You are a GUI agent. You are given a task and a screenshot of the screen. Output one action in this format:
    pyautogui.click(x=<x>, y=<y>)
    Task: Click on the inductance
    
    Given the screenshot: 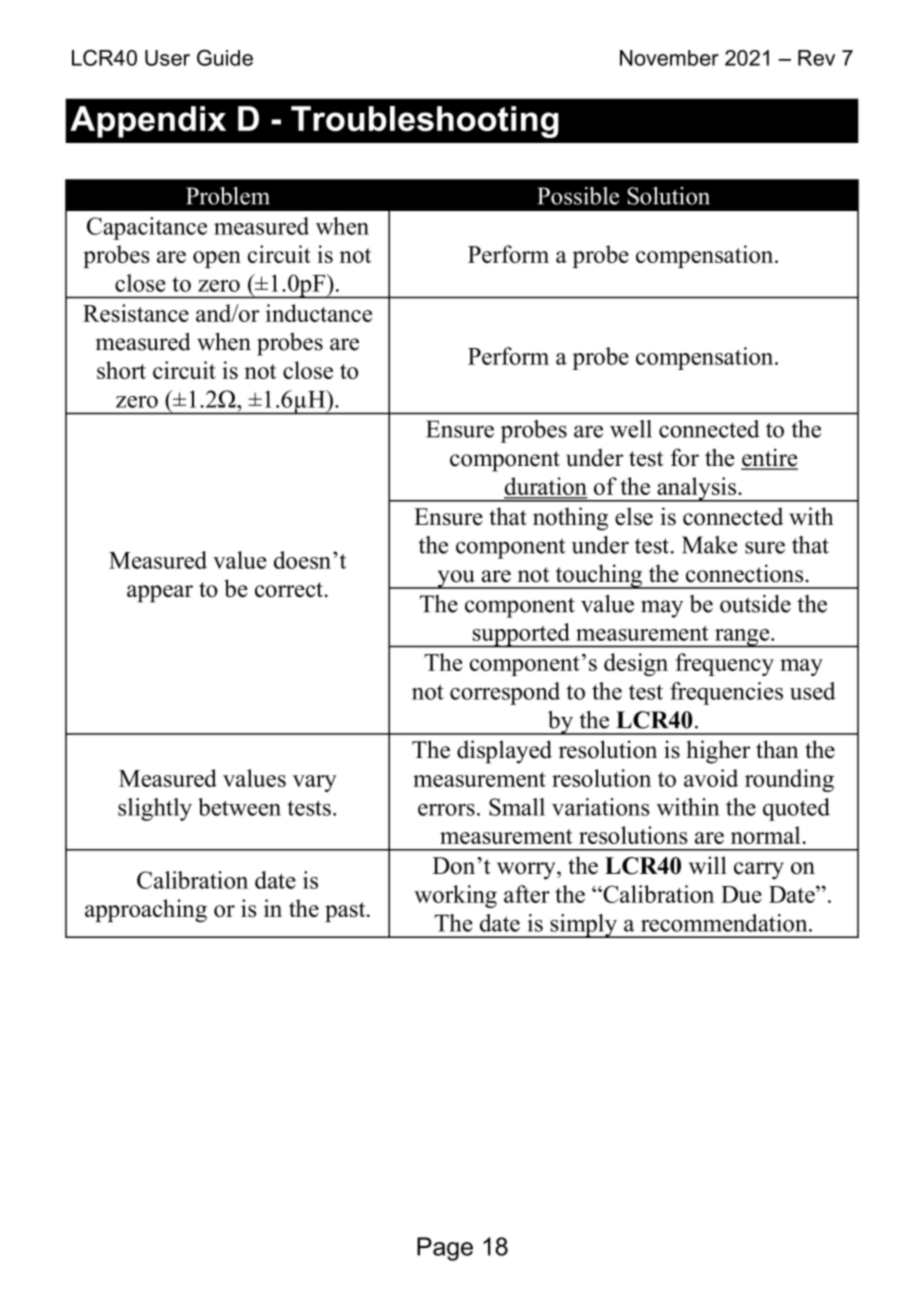 What is the action you would take?
    pyautogui.click(x=319, y=313)
